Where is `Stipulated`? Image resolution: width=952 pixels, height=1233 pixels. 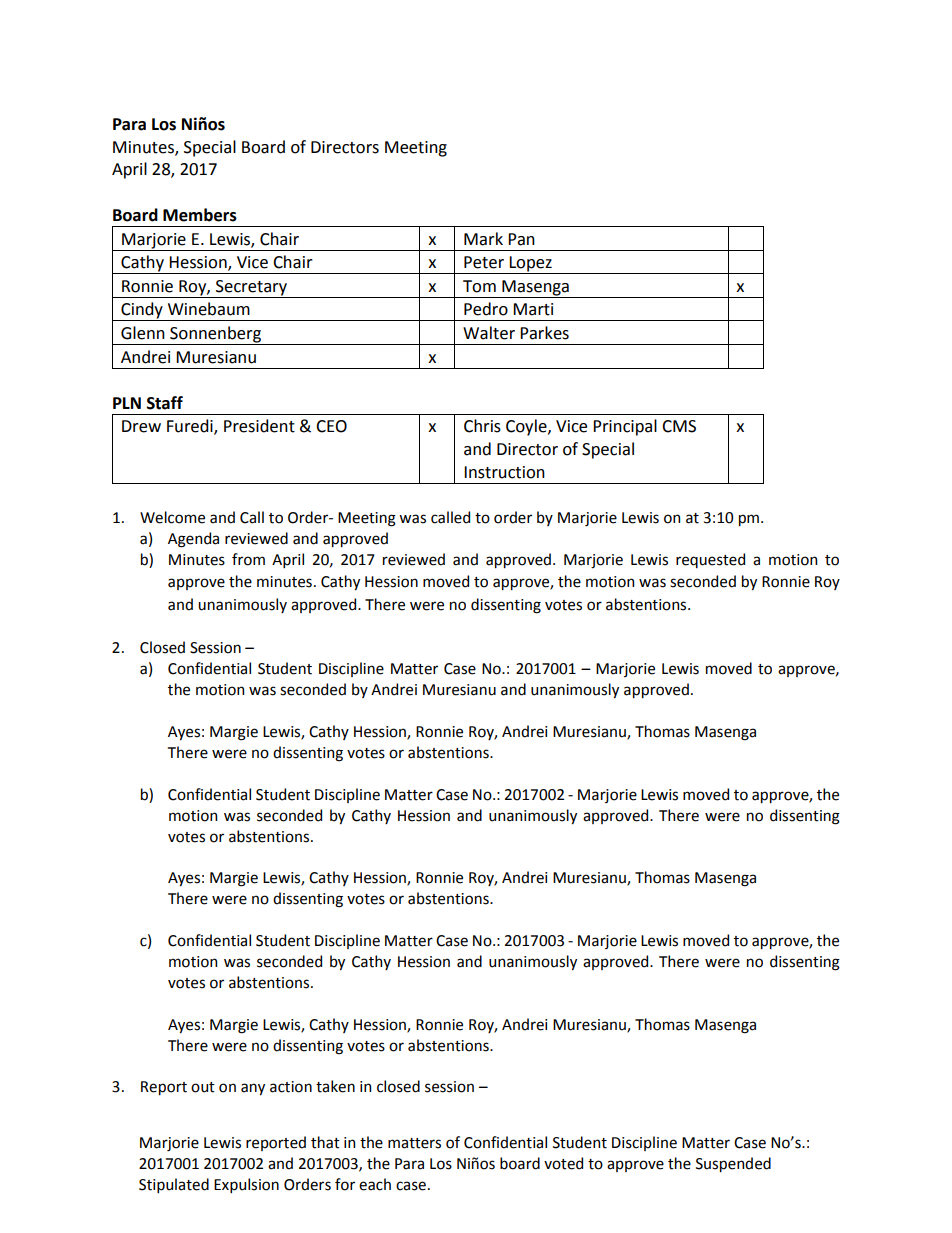 Stipulated is located at coordinates (174, 1185).
